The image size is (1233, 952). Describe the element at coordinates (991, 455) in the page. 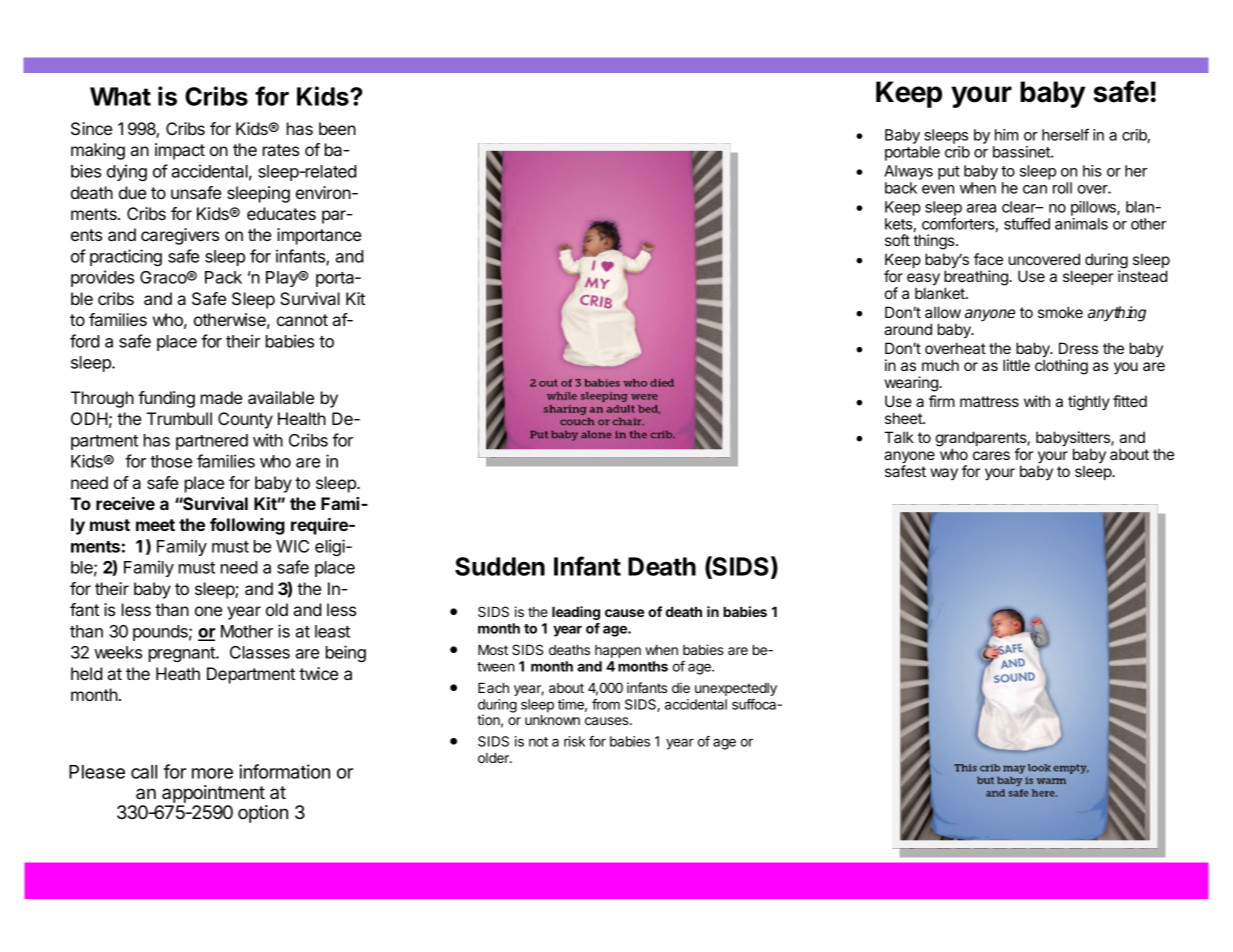

I see `cares` at that location.
